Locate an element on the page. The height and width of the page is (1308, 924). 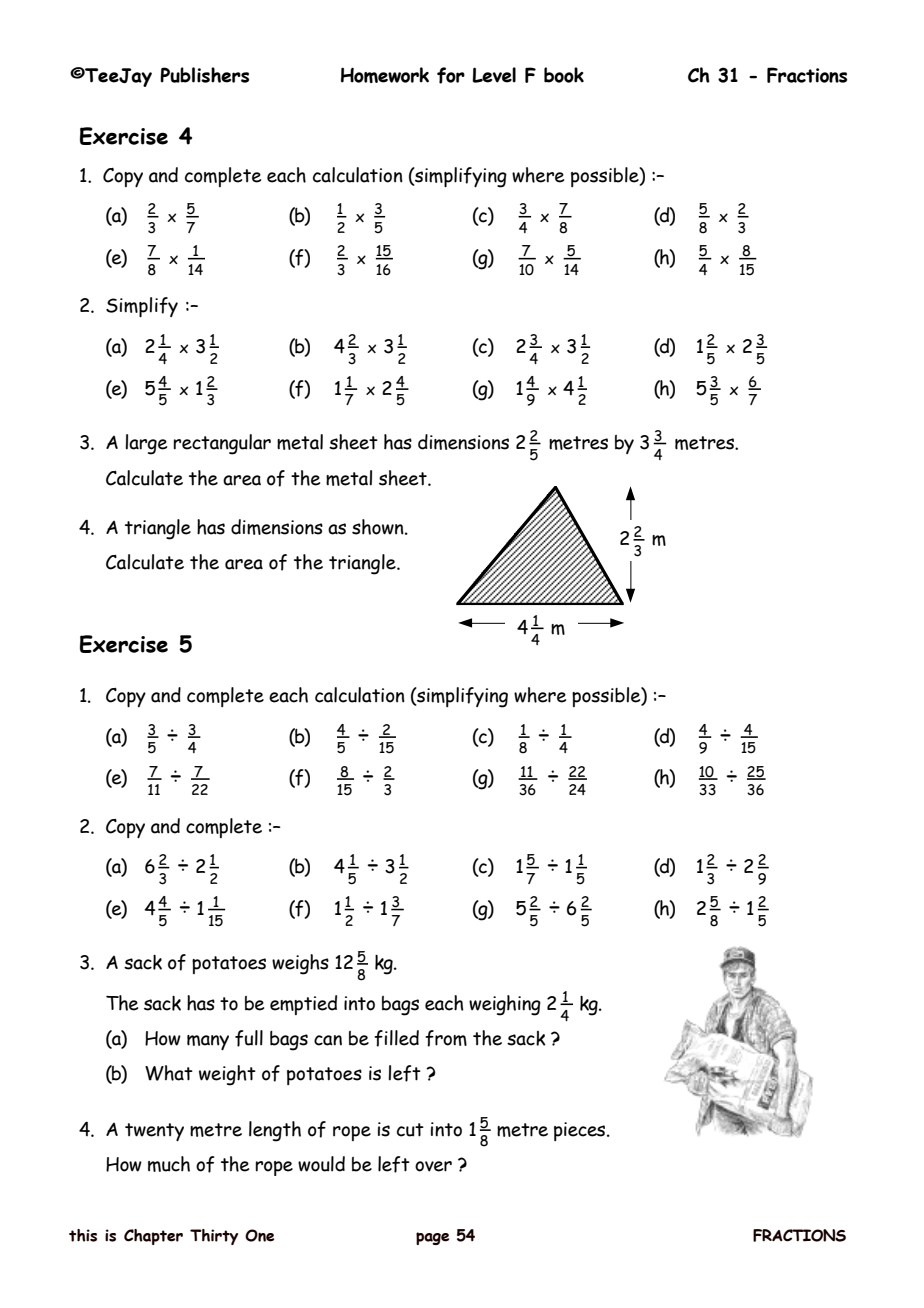
weighs is located at coordinates (300, 964).
